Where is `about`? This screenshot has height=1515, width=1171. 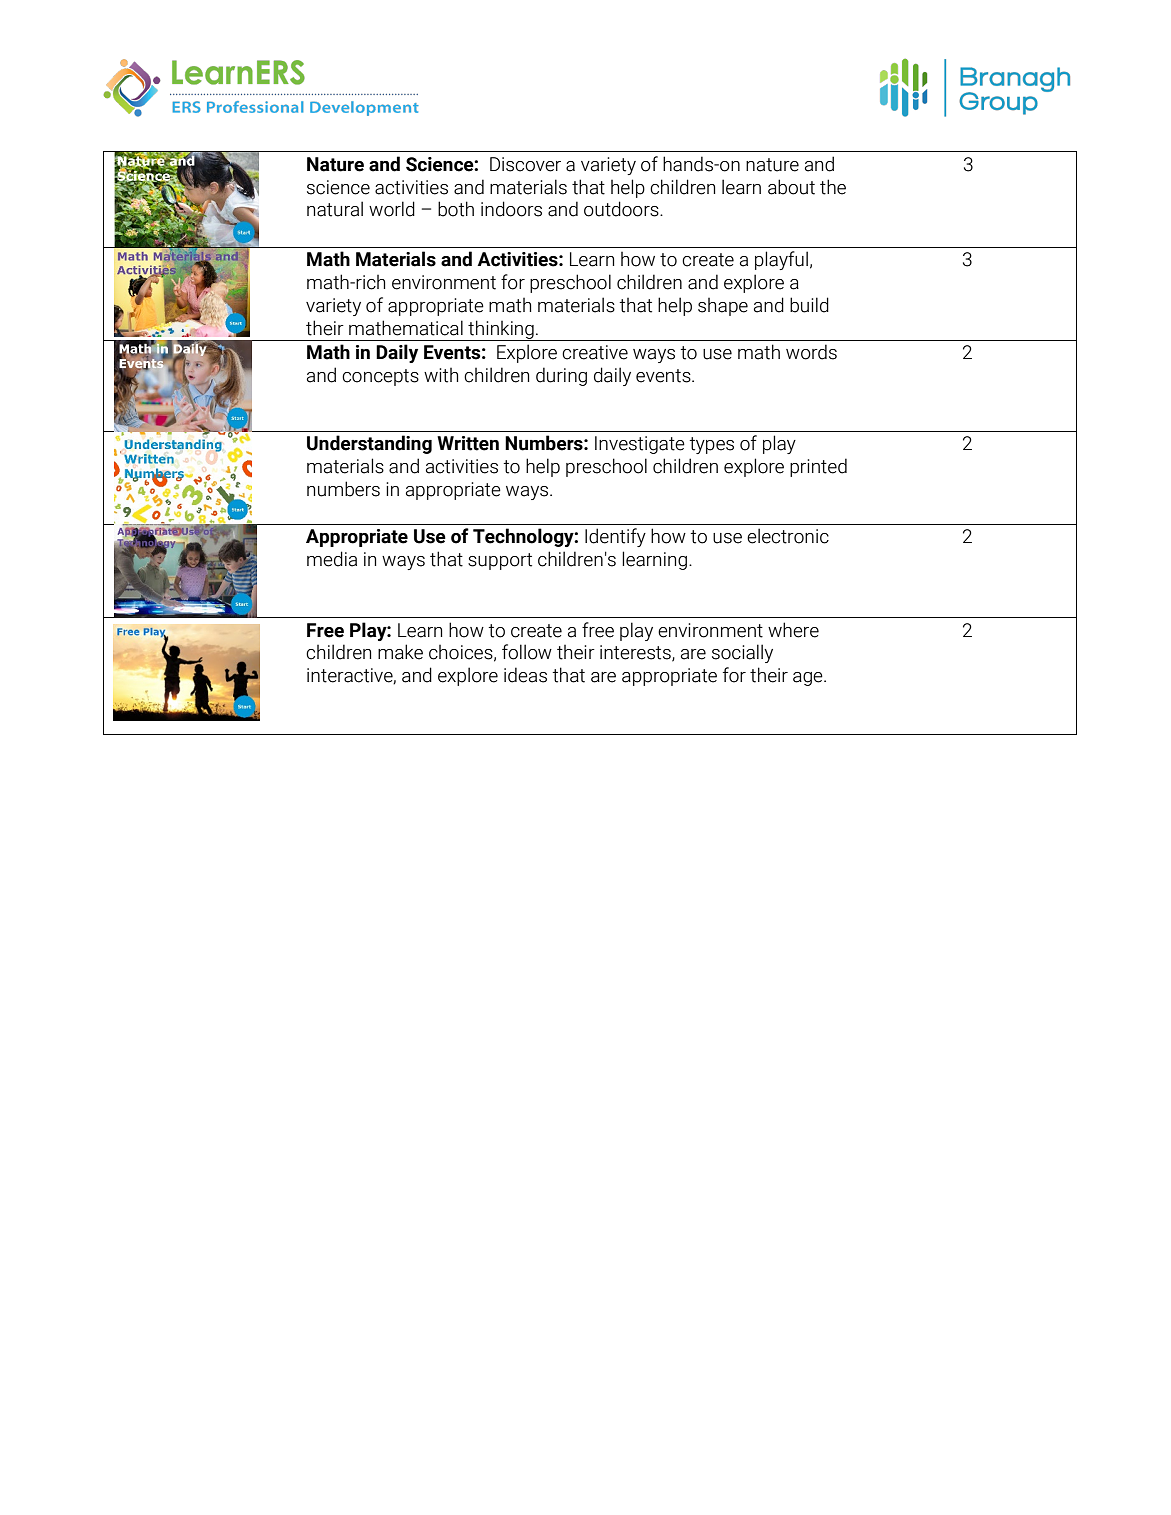 about is located at coordinates (791, 187).
